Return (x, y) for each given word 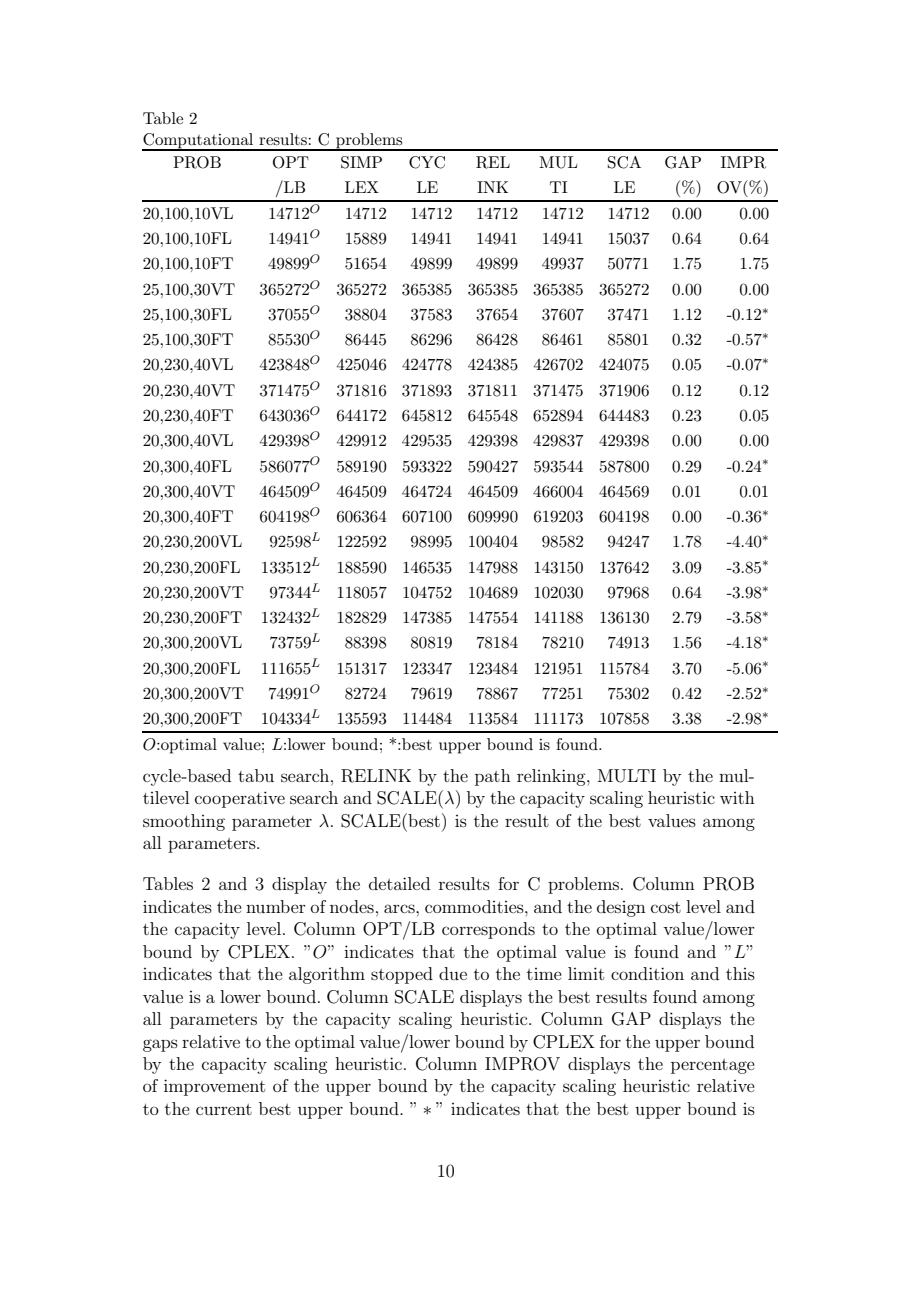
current (224, 1109)
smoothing (184, 822)
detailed (399, 883)
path (493, 777)
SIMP (361, 162)
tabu (256, 775)
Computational (199, 141)
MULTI (627, 776)
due (453, 973)
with (737, 797)
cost (666, 907)
